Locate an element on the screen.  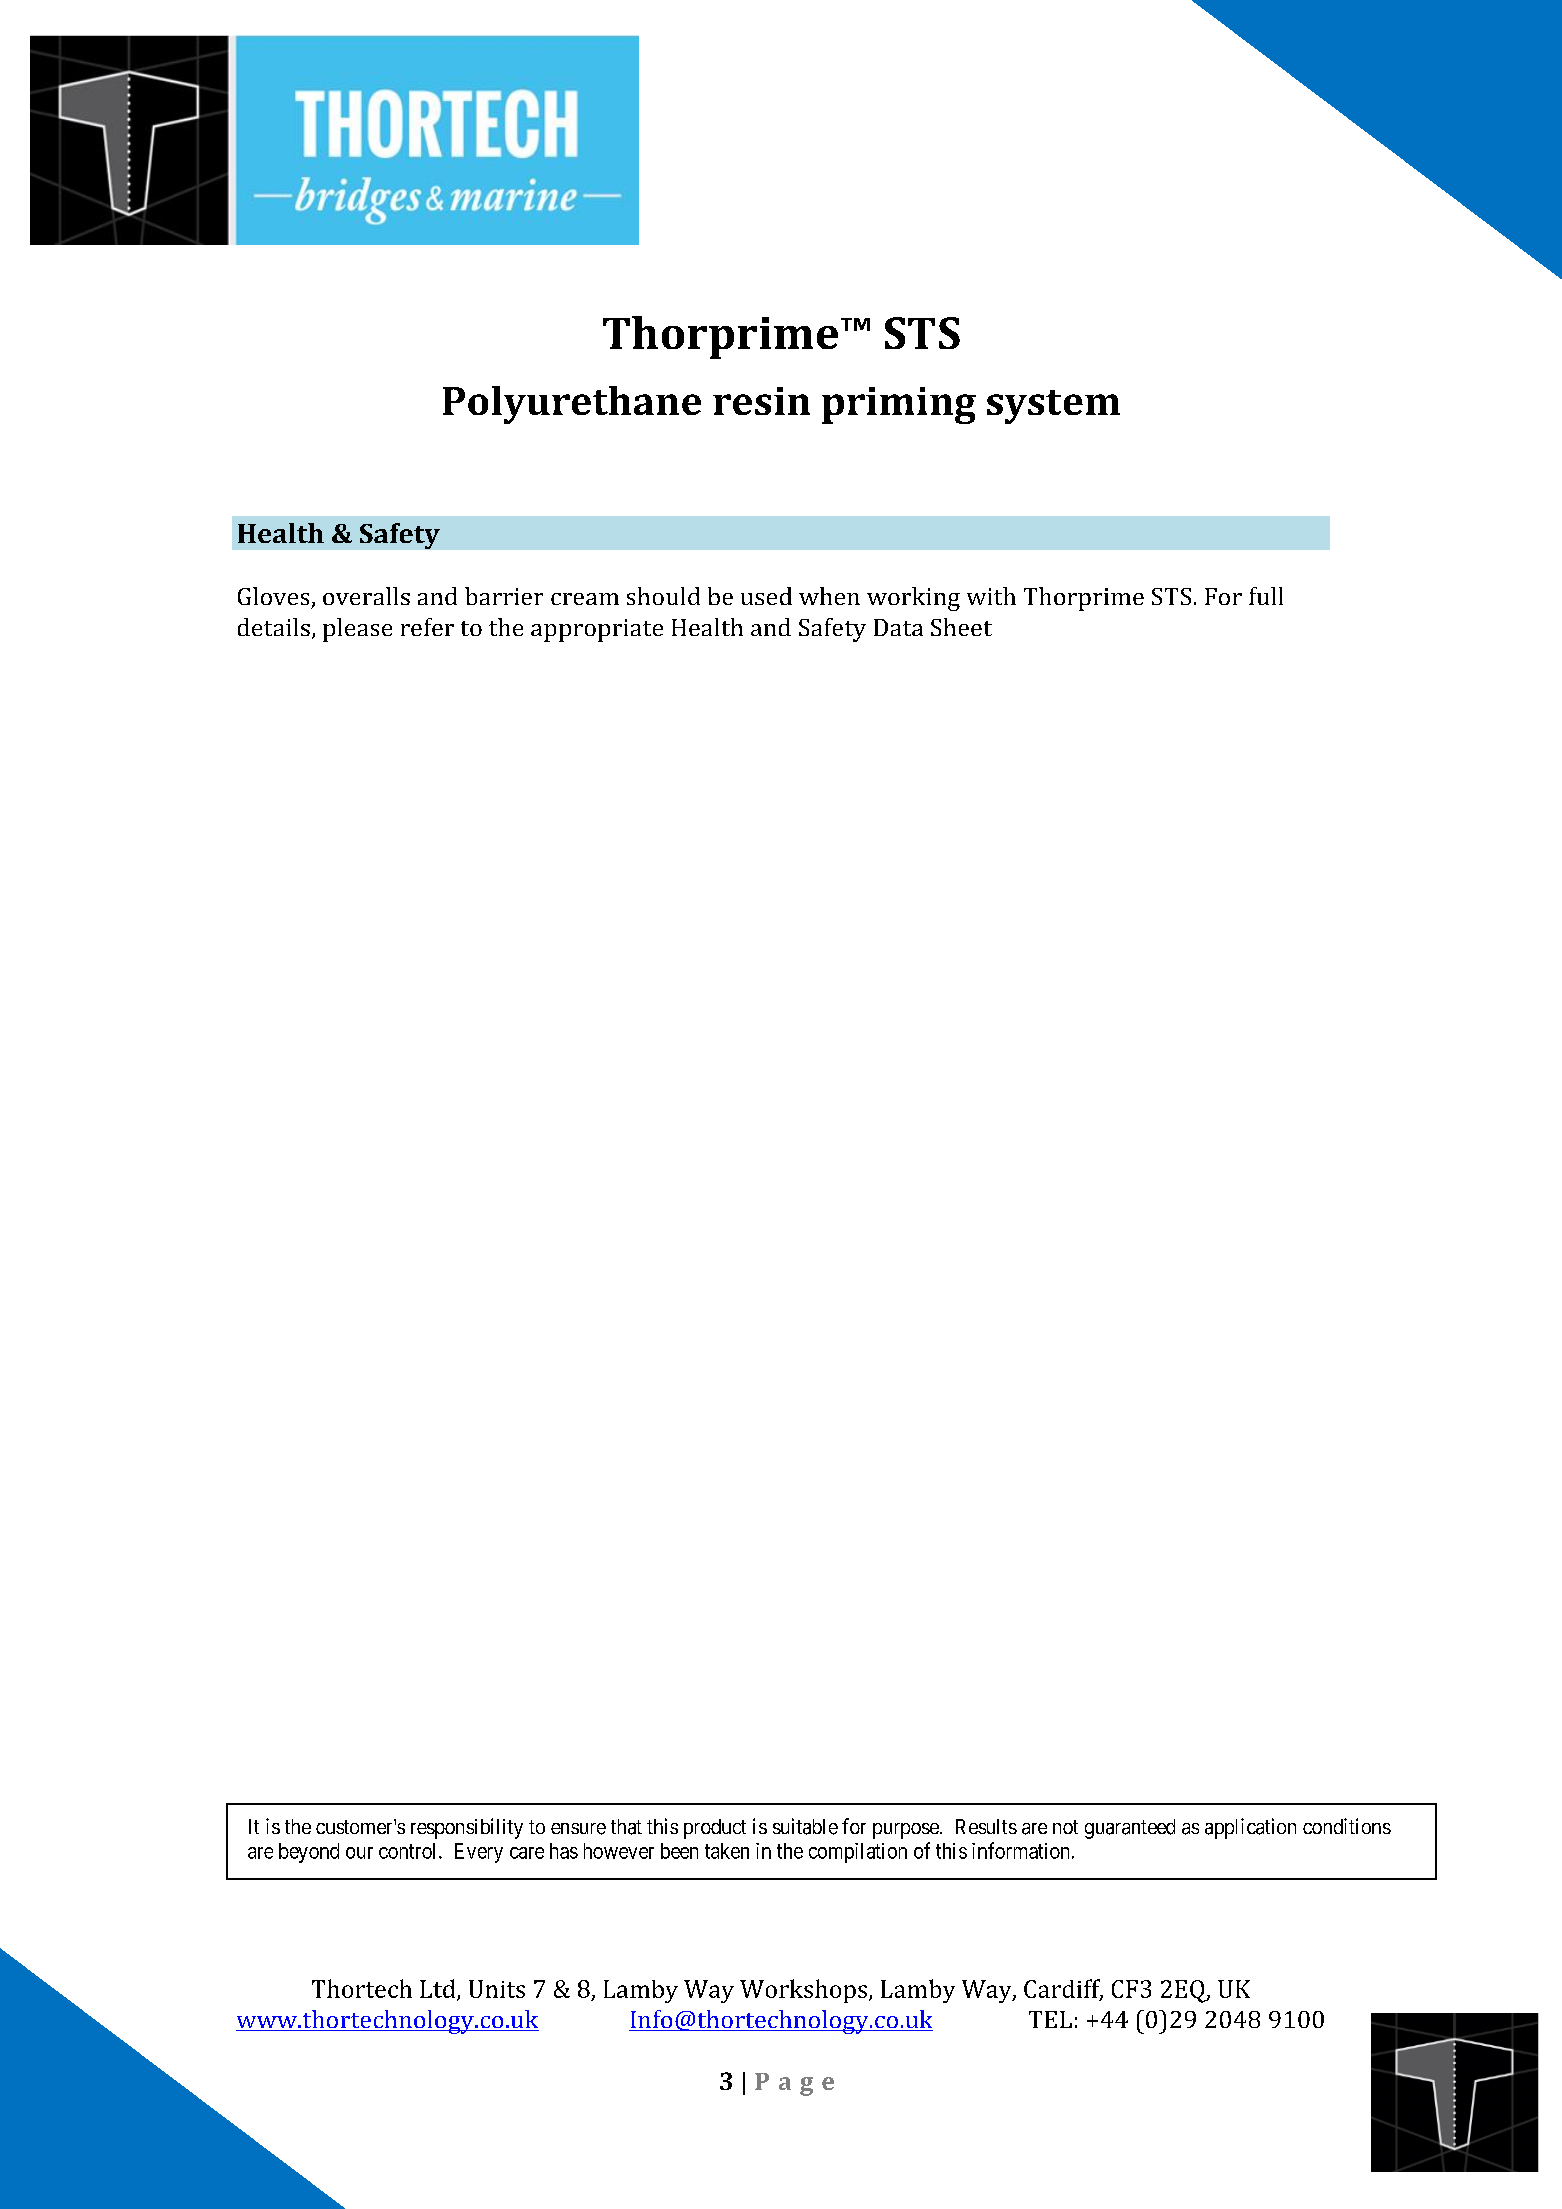
responsibility is located at coordinates (467, 1828).
